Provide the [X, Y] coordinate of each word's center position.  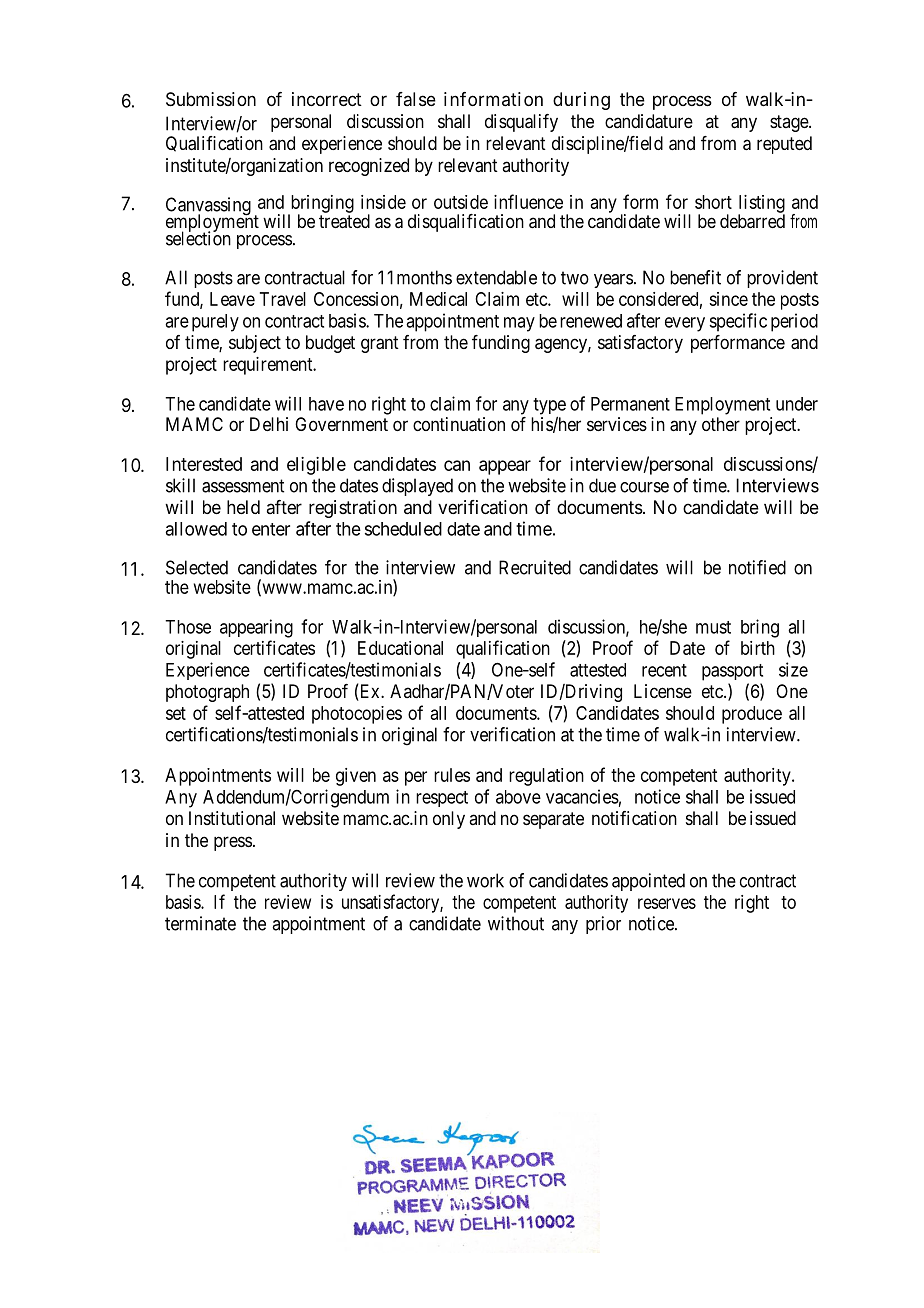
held [243, 507]
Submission [211, 99]
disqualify [521, 123]
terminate [200, 923]
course [644, 487]
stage [790, 123]
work [485, 880]
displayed [417, 487]
